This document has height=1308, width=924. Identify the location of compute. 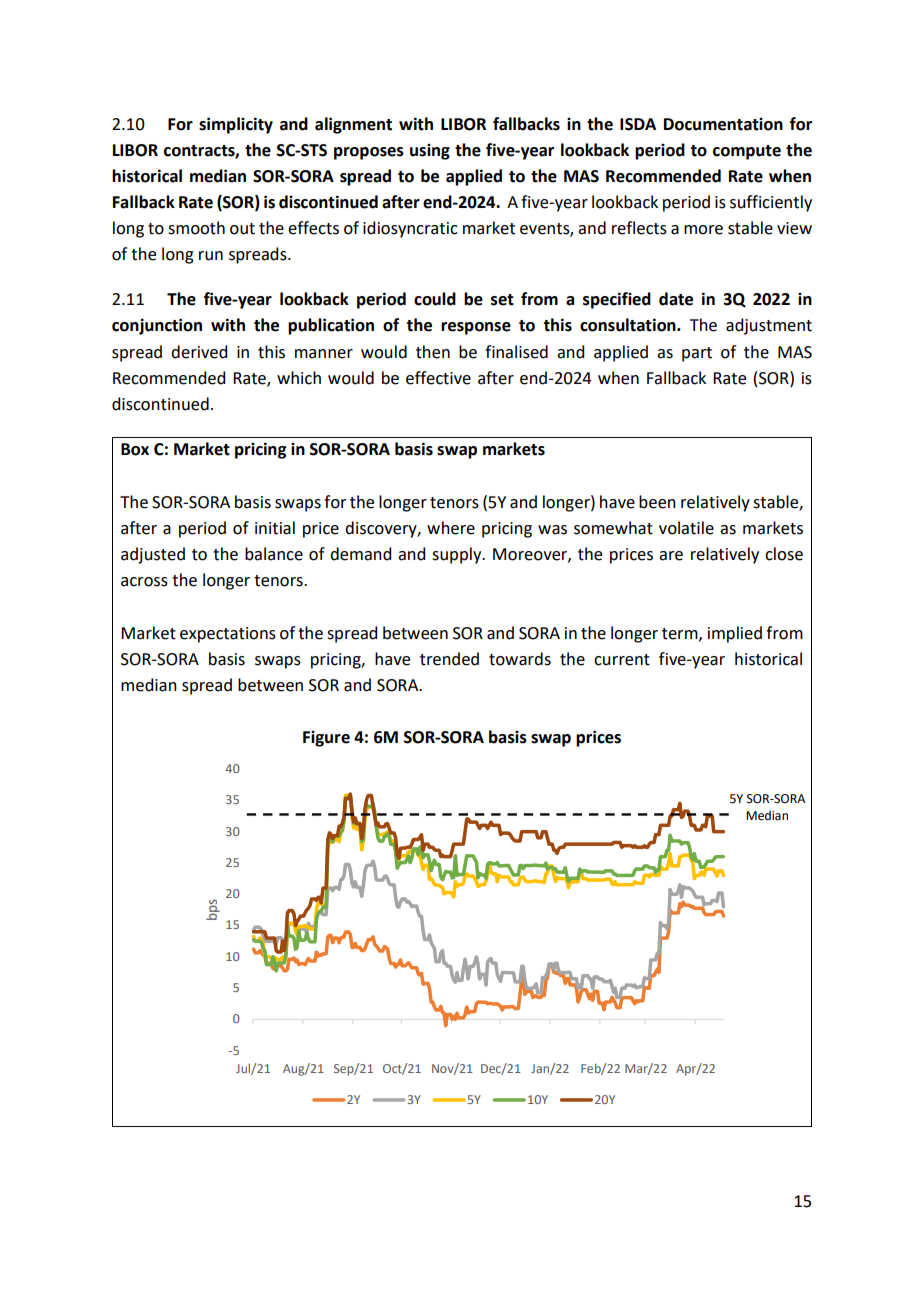
(747, 152).
